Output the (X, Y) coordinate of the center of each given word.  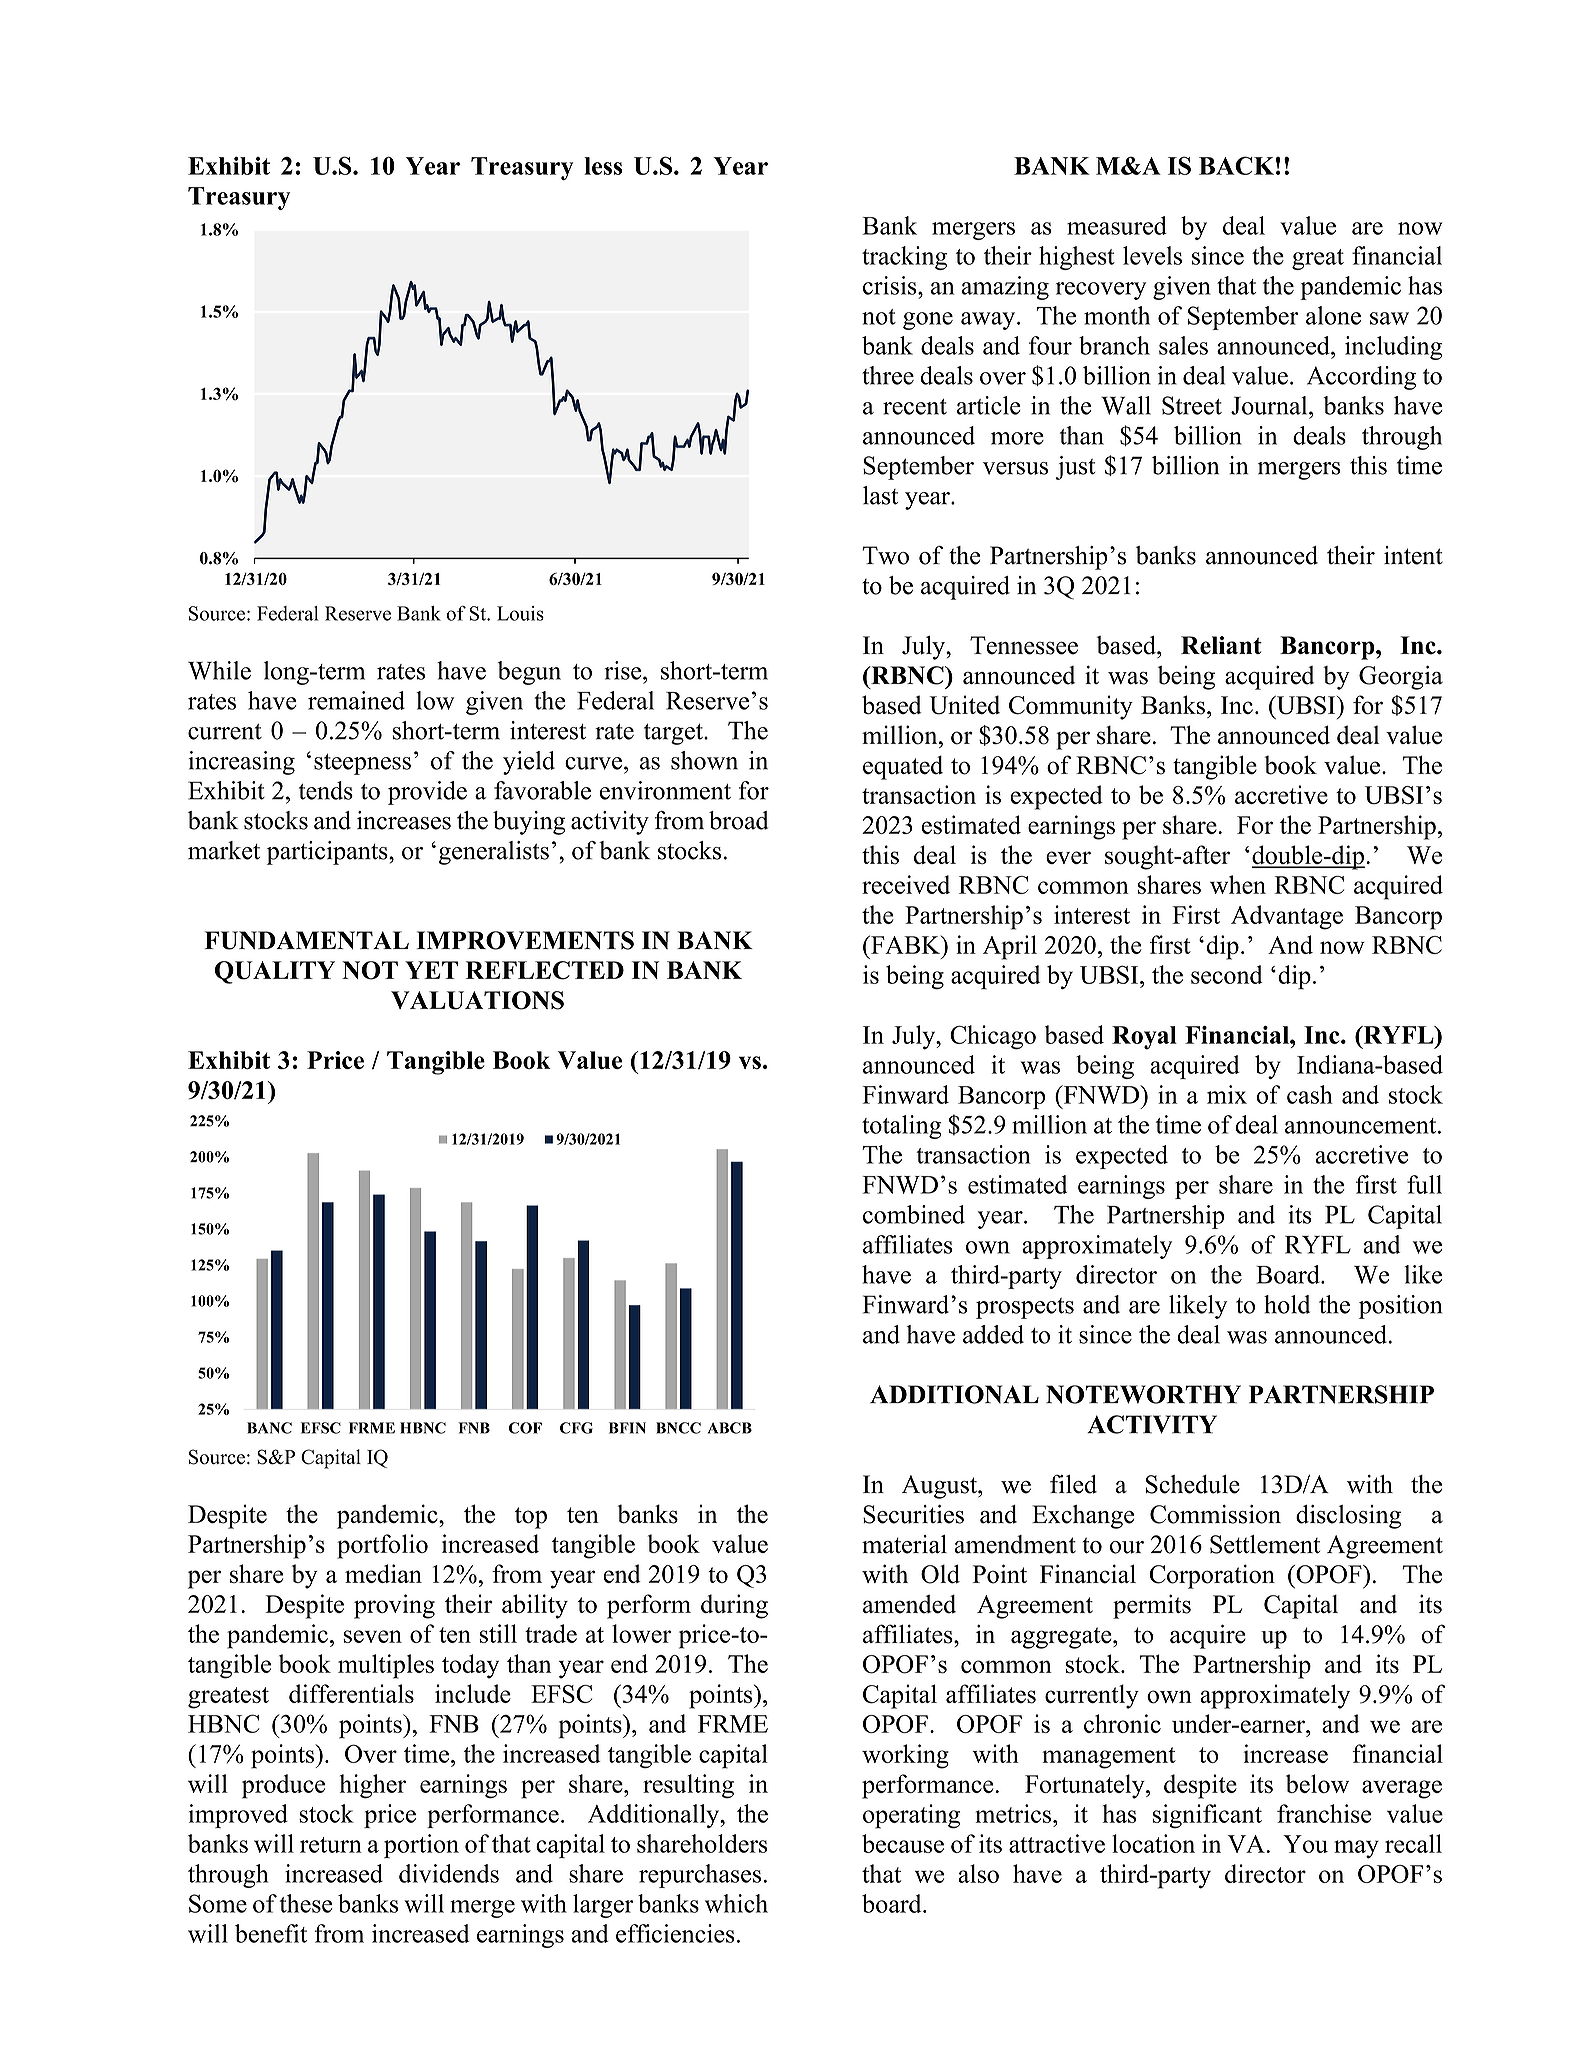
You (1305, 1844)
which (736, 1903)
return (331, 1845)
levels (1152, 255)
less (603, 166)
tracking (904, 258)
